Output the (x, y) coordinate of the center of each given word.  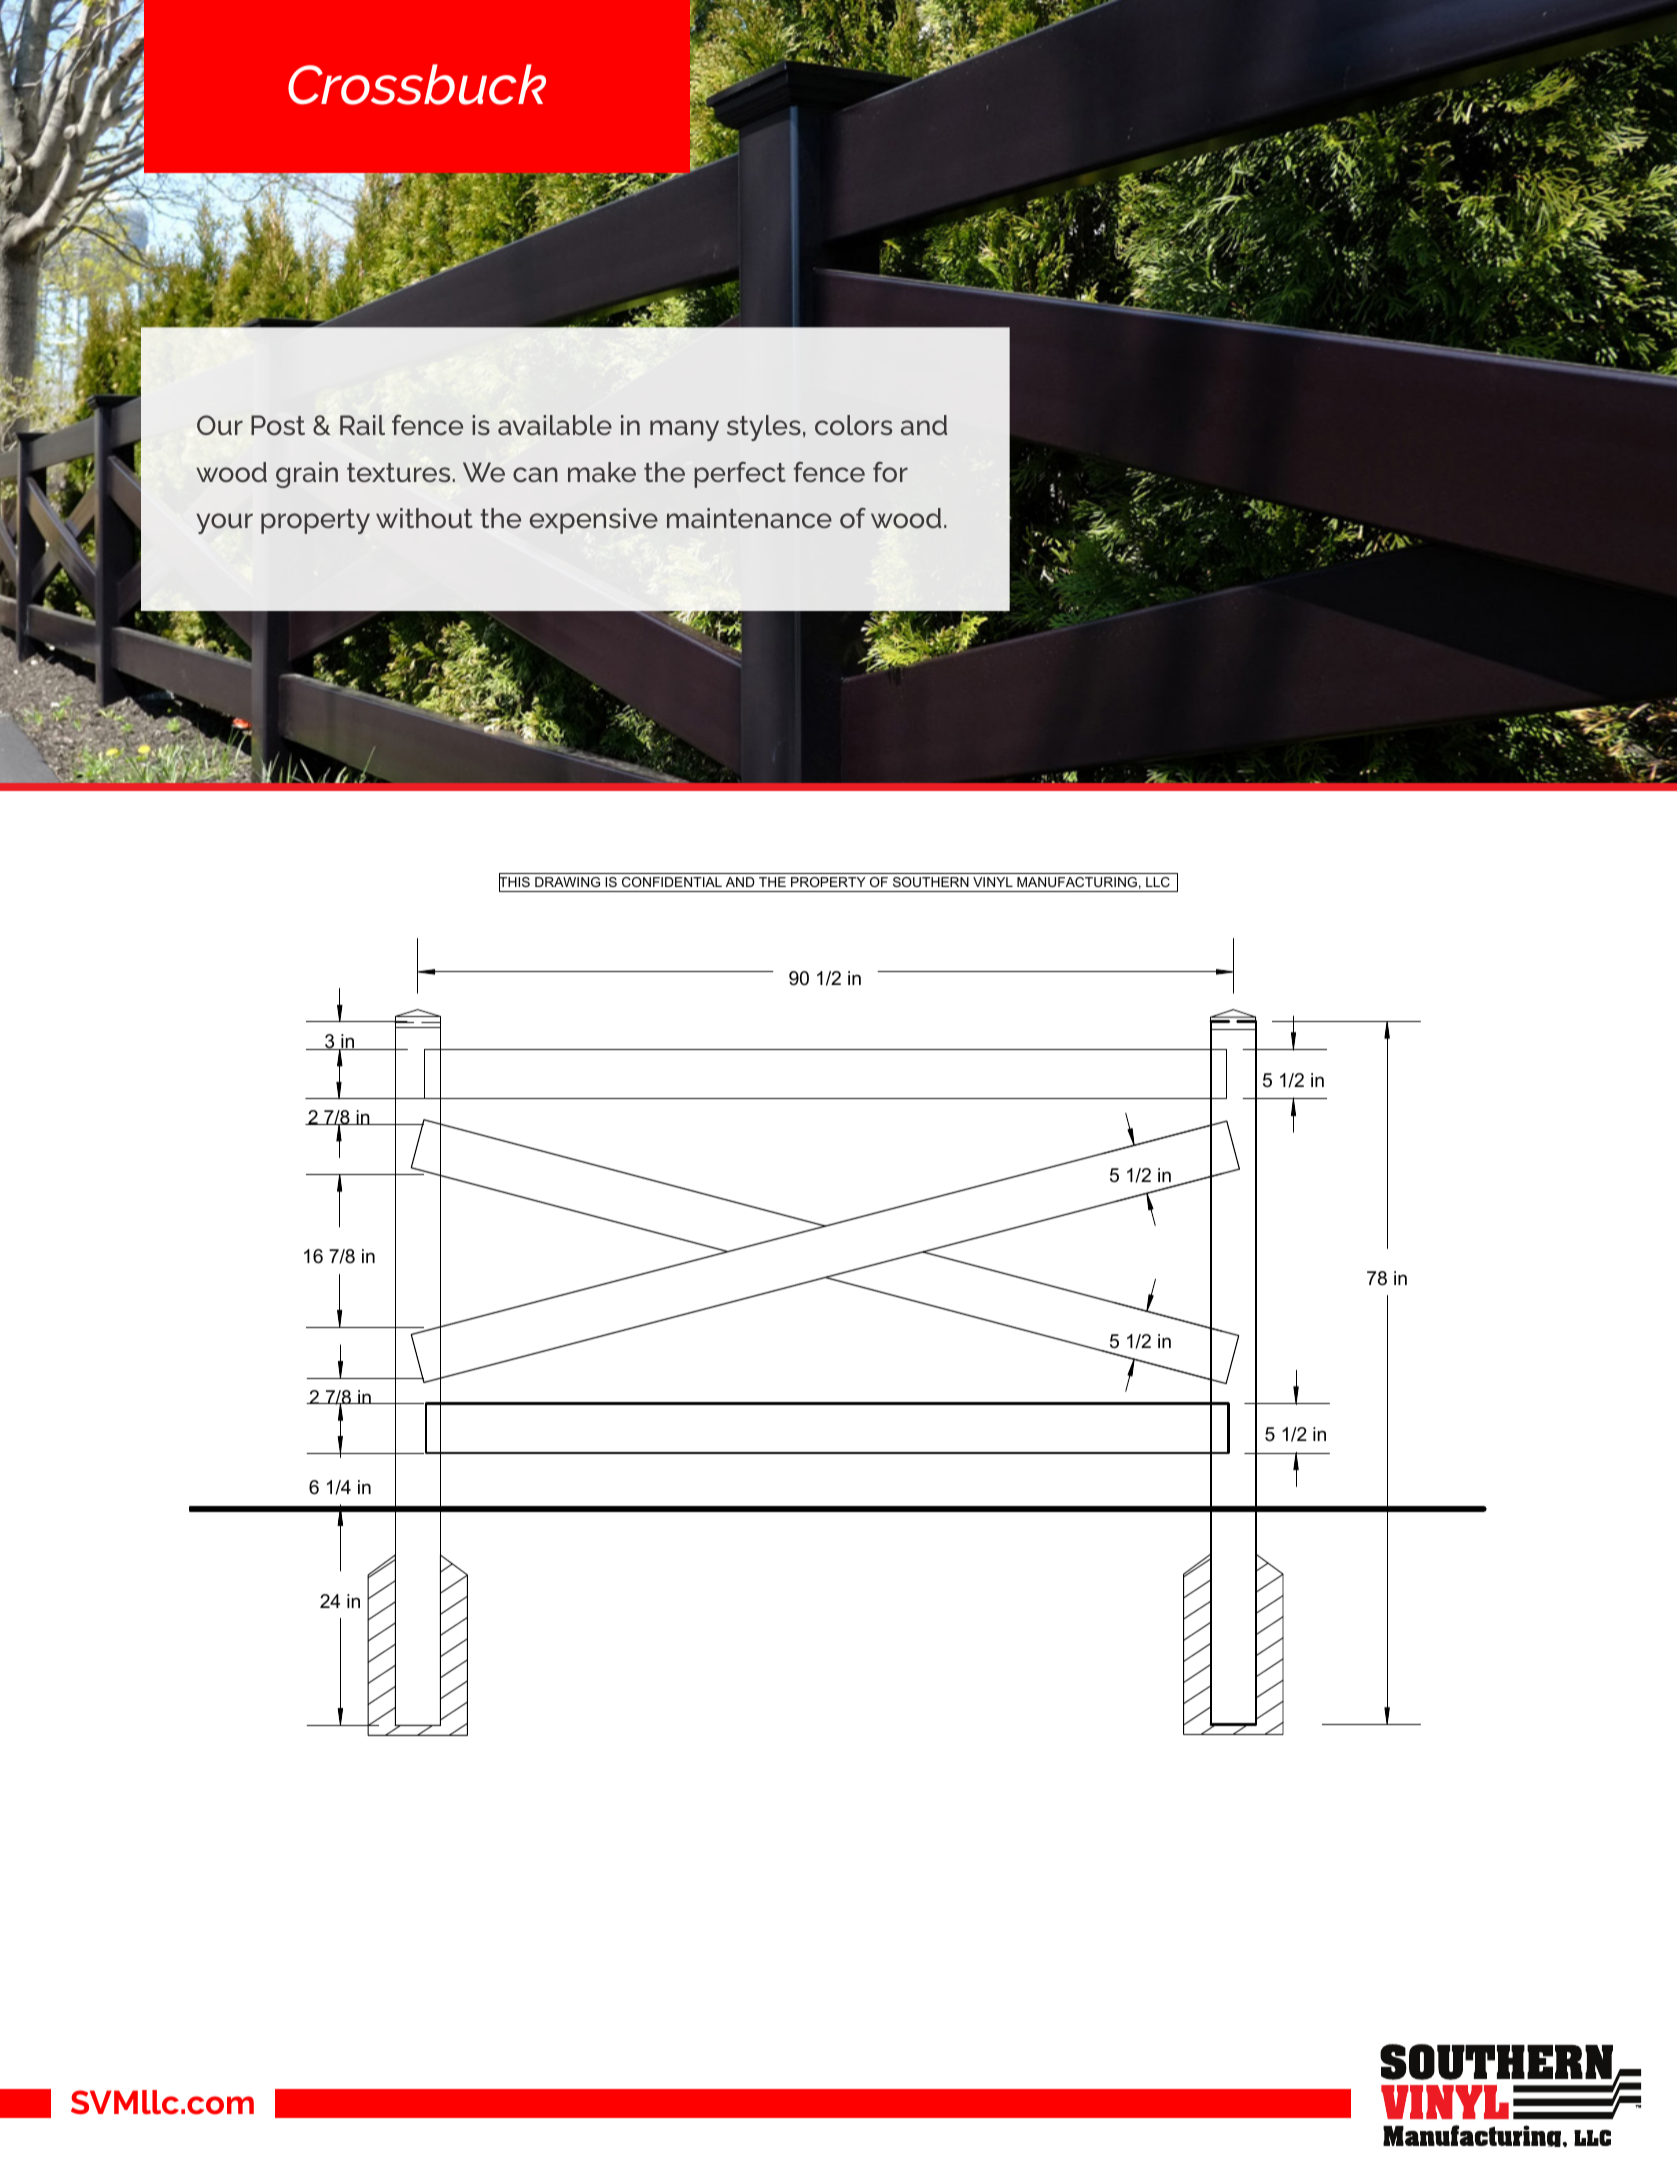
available (555, 425)
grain (307, 475)
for (890, 472)
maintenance (749, 518)
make (602, 472)
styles (764, 428)
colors (853, 425)
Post (278, 425)
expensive (594, 521)
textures (398, 472)
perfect (740, 475)
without (424, 518)
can (535, 474)
